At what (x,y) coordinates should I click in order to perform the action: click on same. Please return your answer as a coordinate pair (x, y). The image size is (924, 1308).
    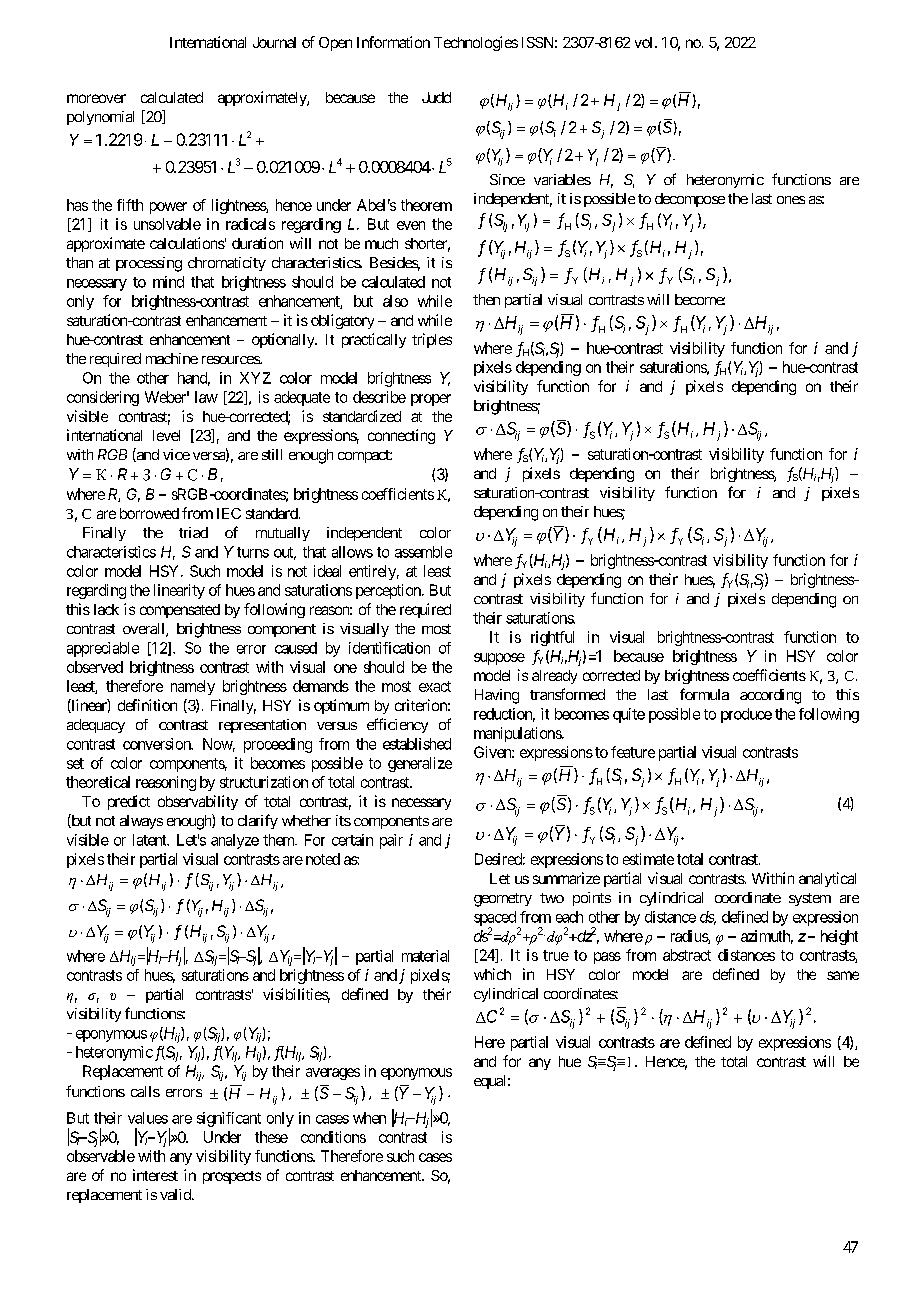
    Looking at the image, I should click on (843, 975).
